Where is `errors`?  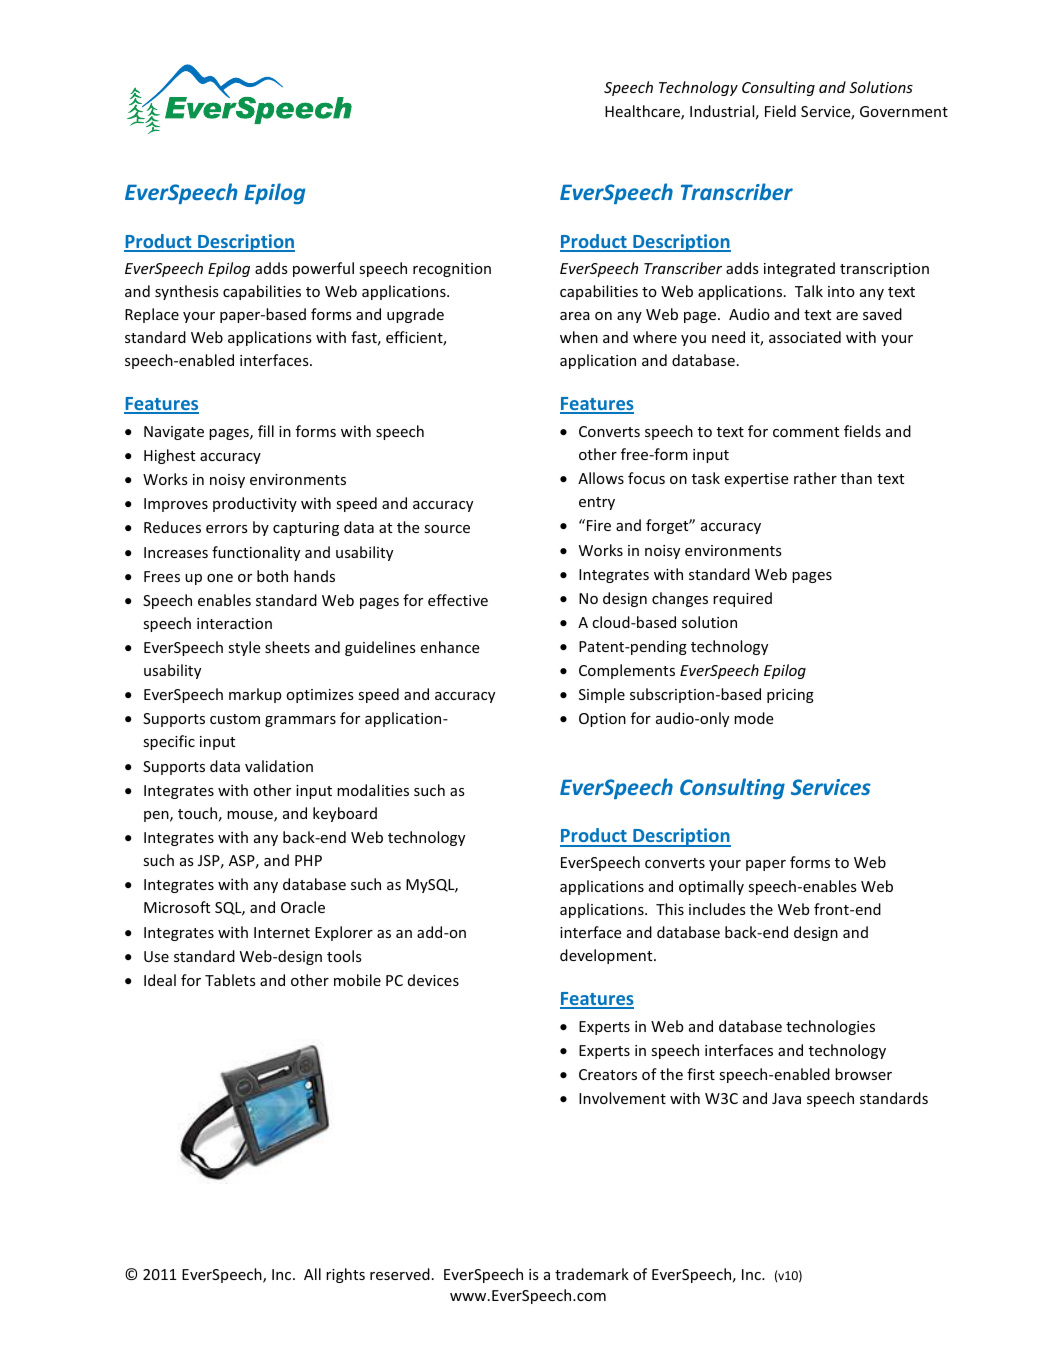 errors is located at coordinates (227, 529).
